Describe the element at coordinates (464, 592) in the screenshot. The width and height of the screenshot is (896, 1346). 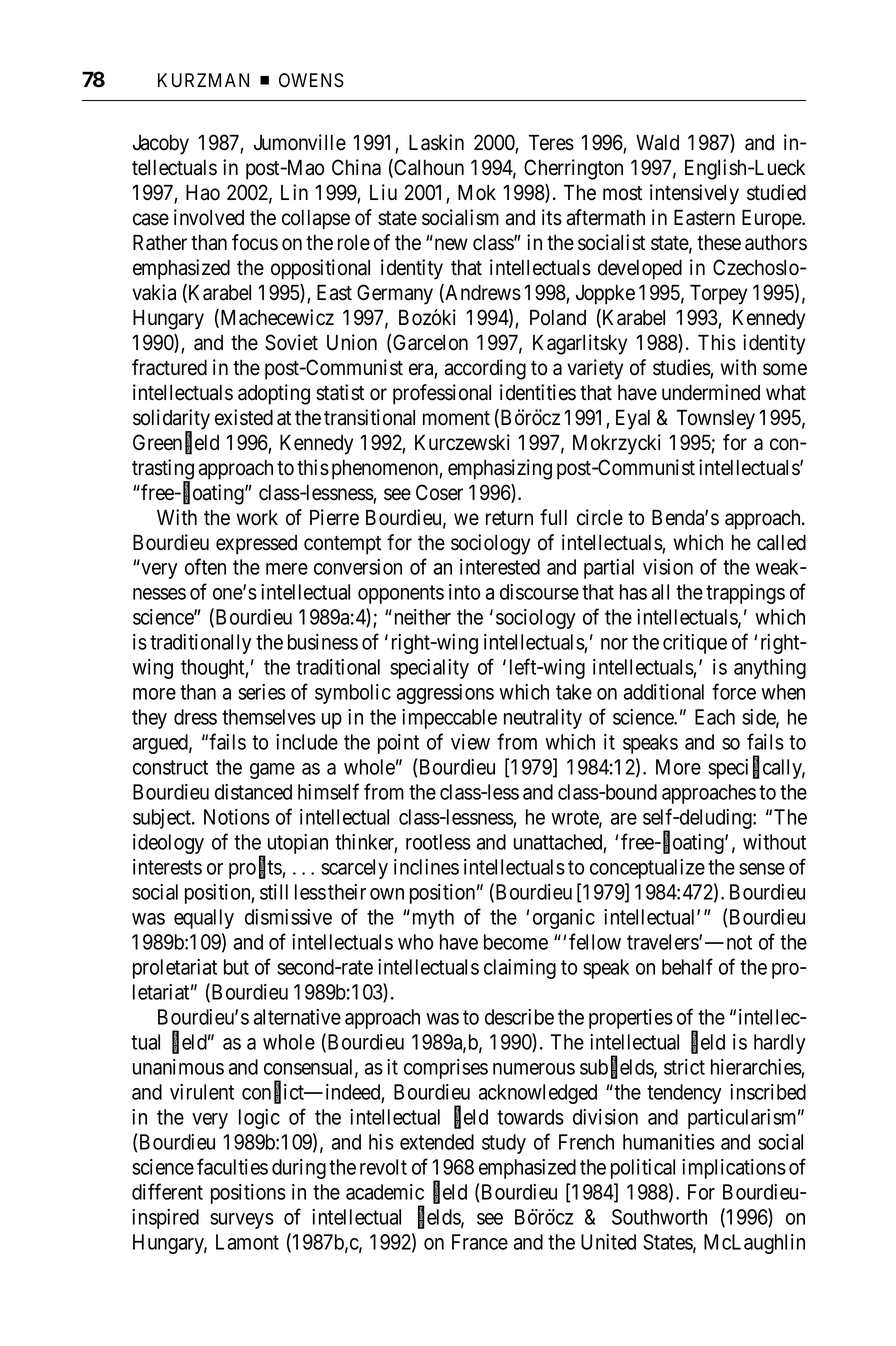
I see `into` at that location.
